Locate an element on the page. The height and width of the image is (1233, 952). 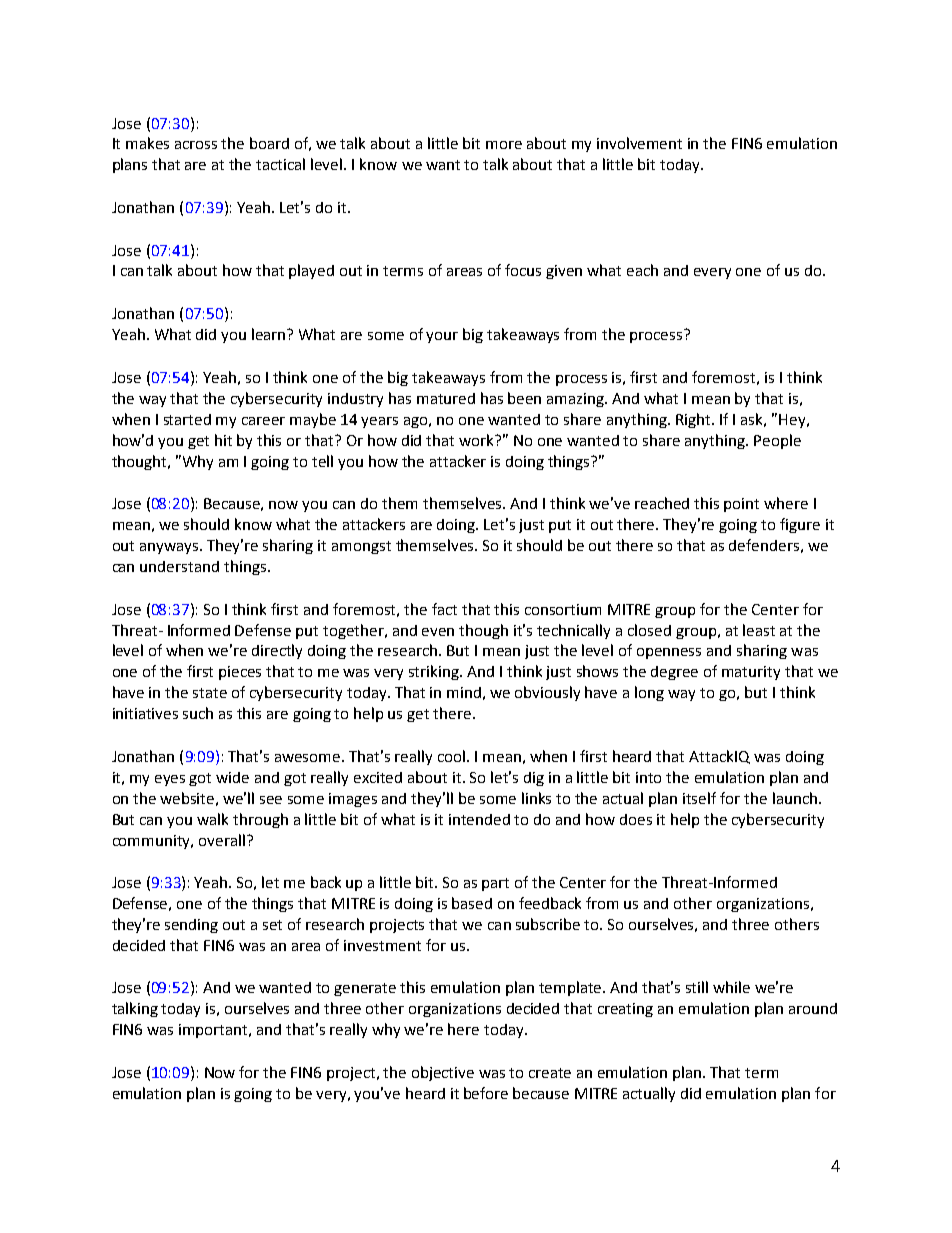
more is located at coordinates (504, 145).
